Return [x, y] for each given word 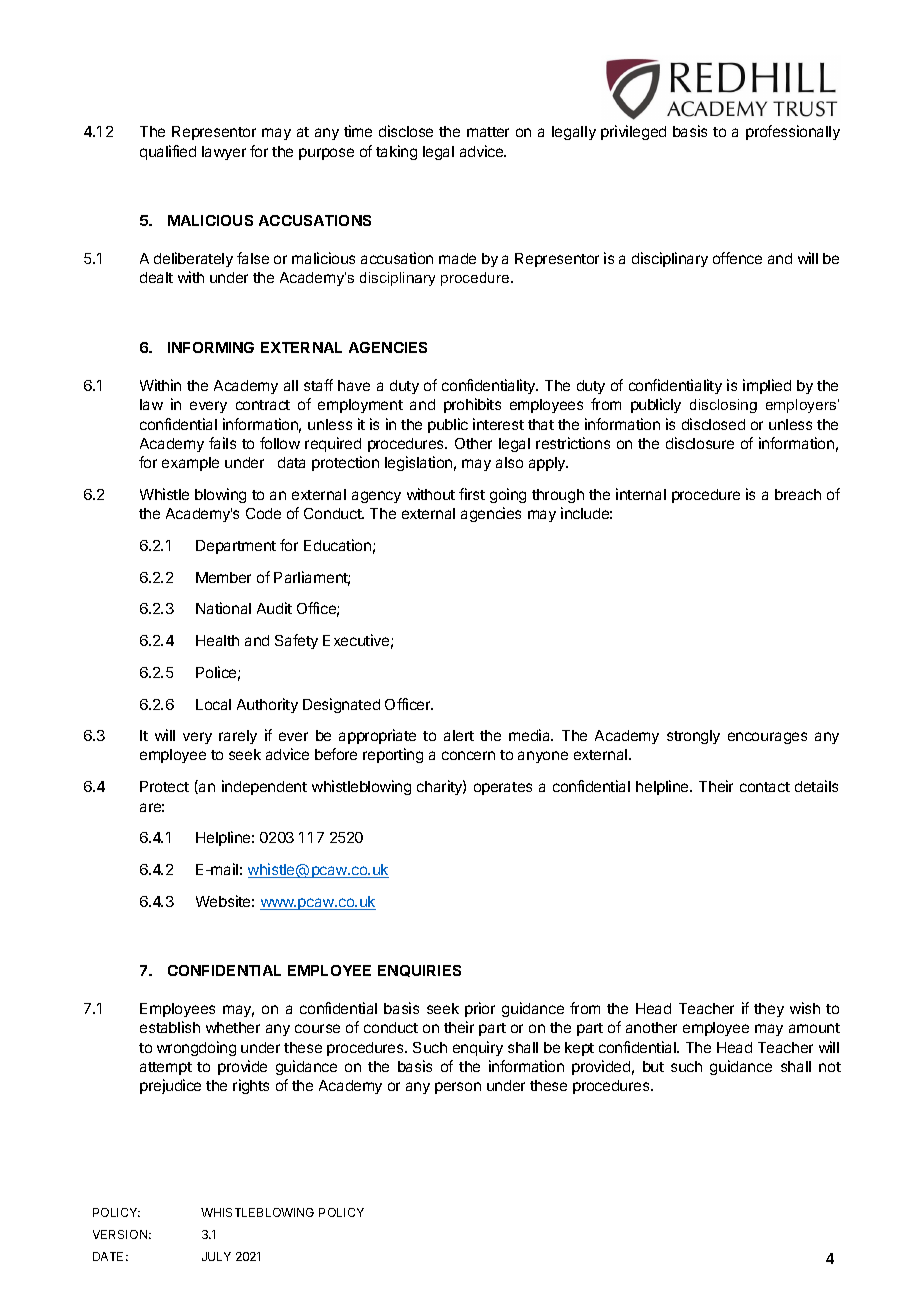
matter [488, 132]
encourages [767, 738]
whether [233, 1027]
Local [213, 704]
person [458, 1088]
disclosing [723, 406]
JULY [216, 1256]
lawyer [224, 153]
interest [498, 424]
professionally [793, 132]
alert [459, 735]
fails [222, 443]
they [769, 1010]
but [653, 1066]
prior [480, 1009]
